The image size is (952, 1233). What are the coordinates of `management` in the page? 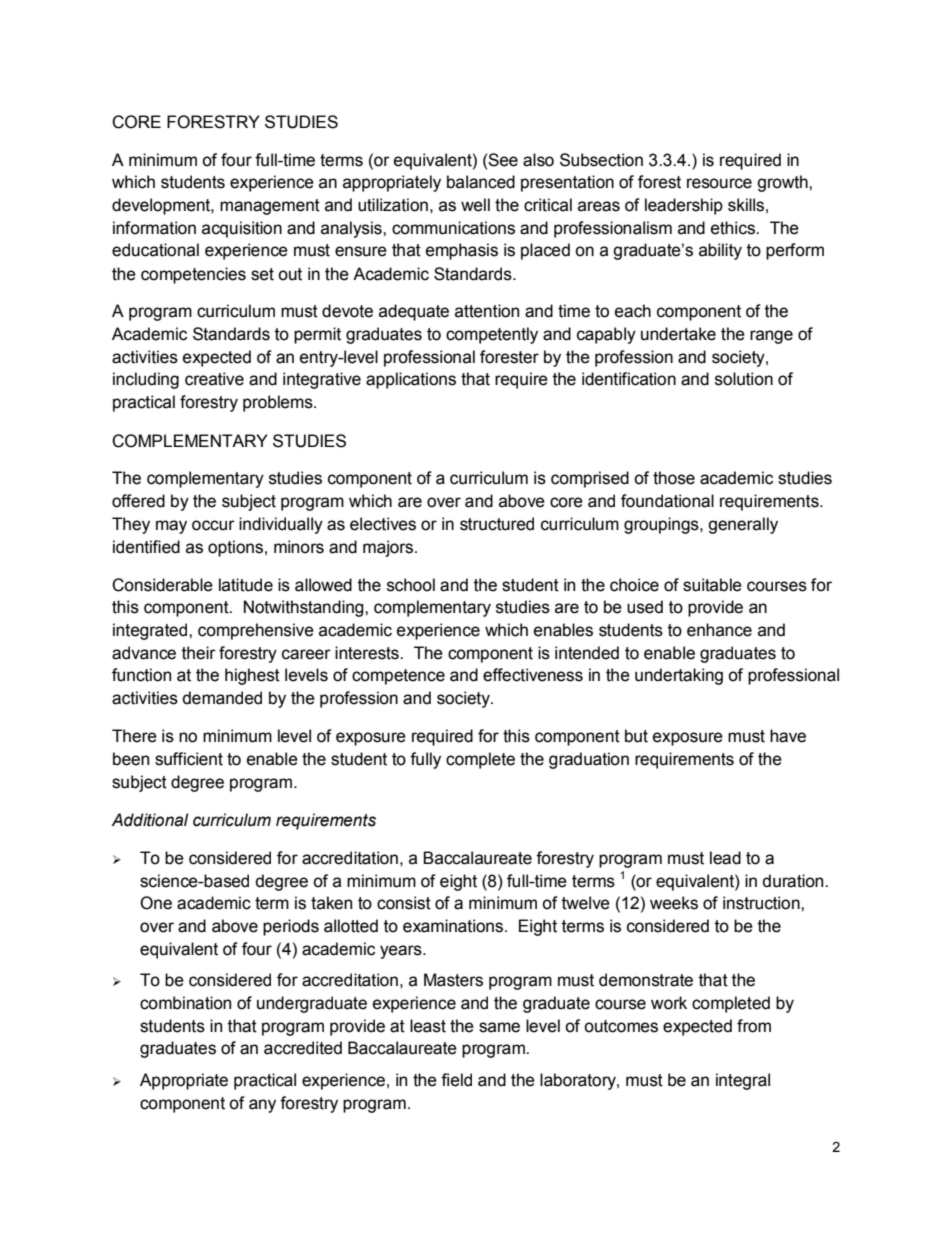 It's located at (270, 207).
